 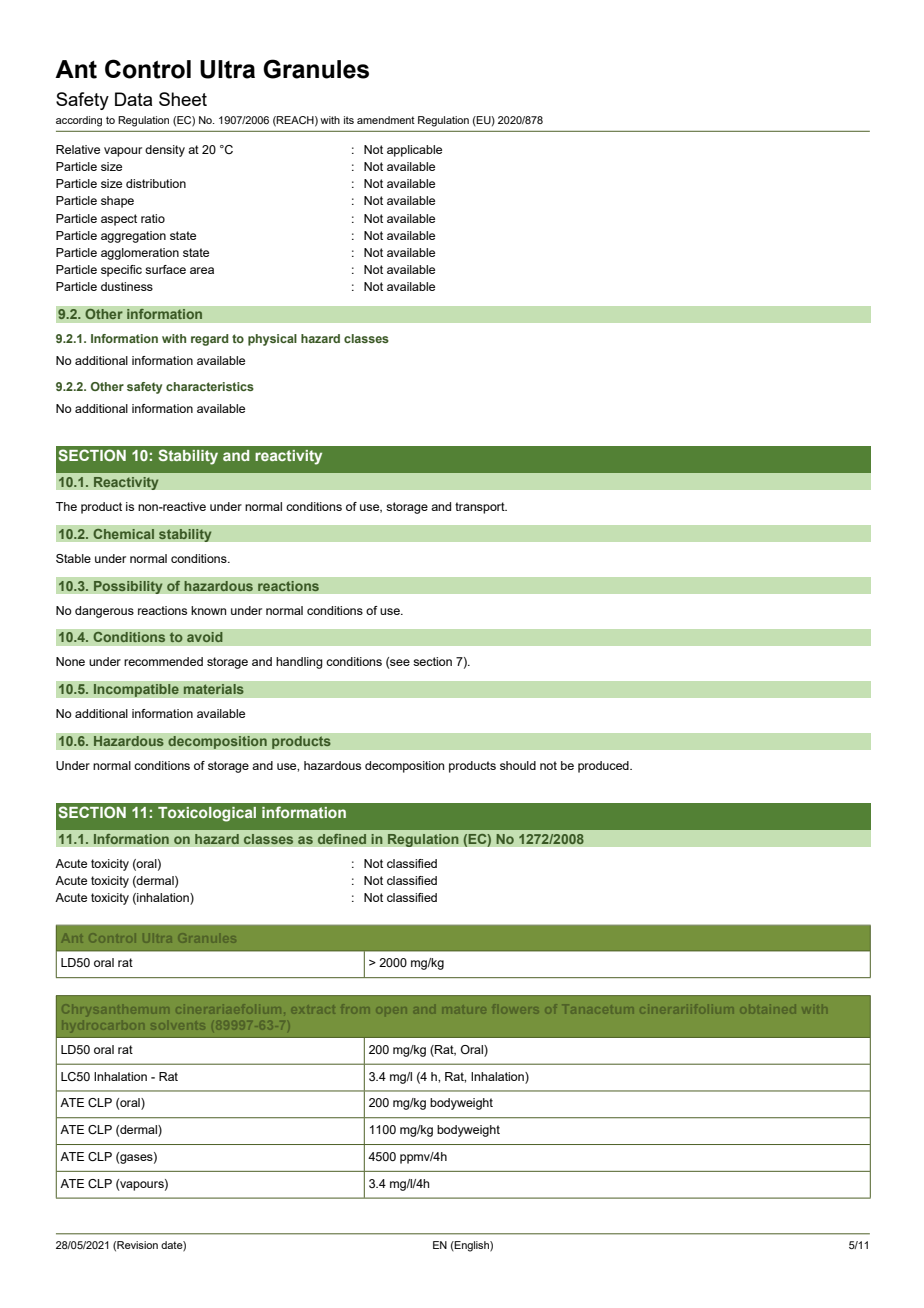 What do you see at coordinates (349, 120) in the screenshot?
I see `its` at bounding box center [349, 120].
